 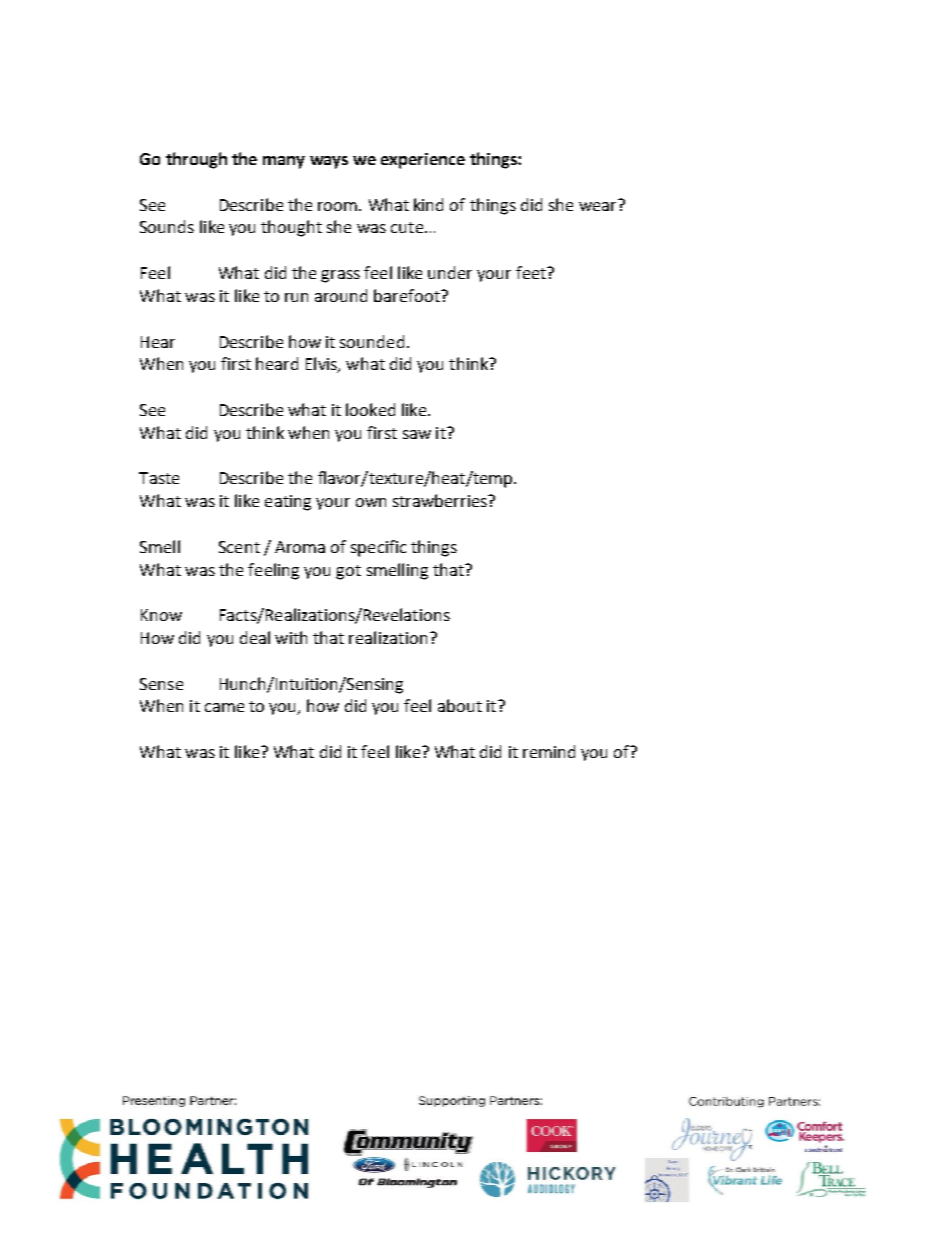 I want to click on experience, so click(x=423, y=161).
